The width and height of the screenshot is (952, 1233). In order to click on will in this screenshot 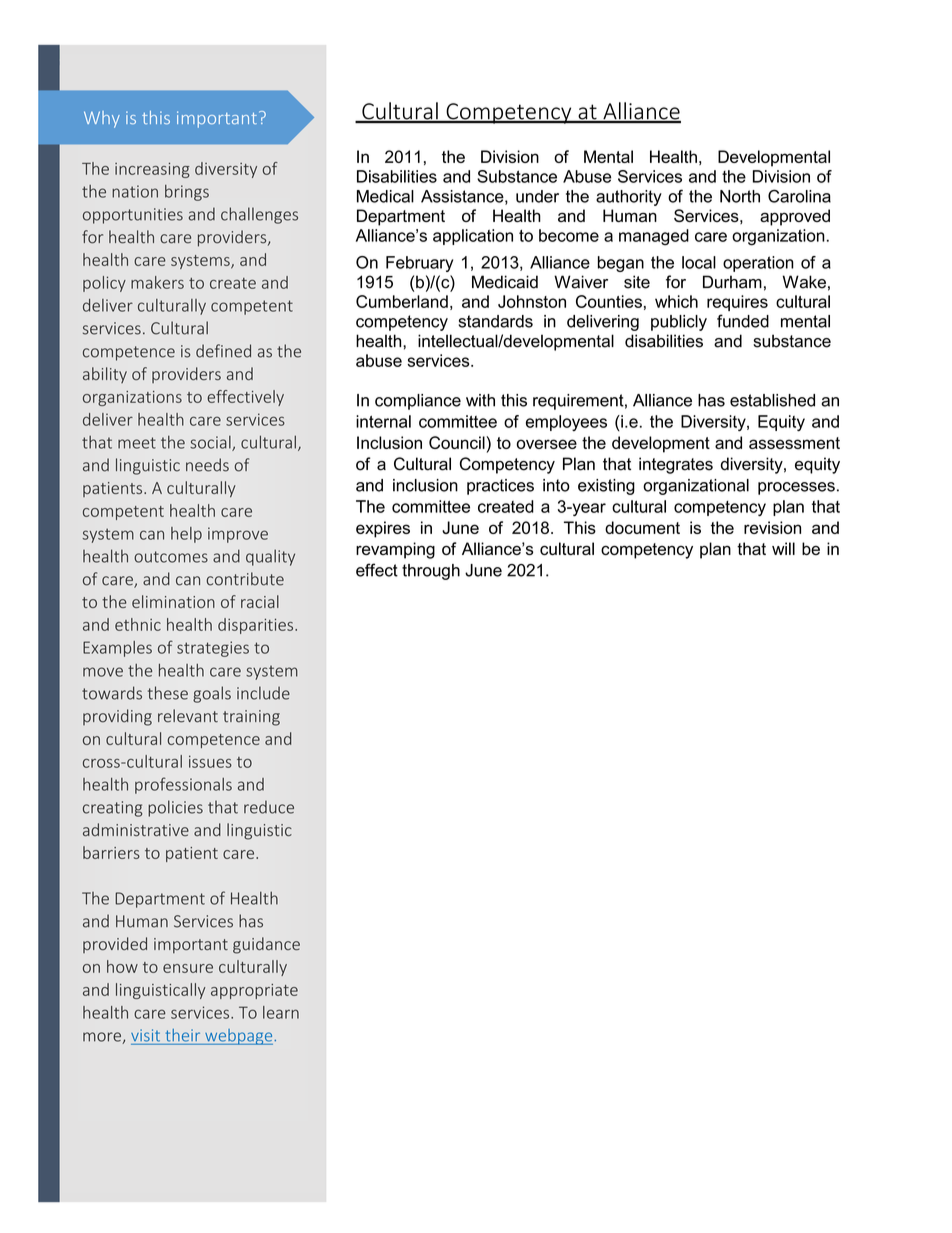, I will do `click(783, 548)`.
